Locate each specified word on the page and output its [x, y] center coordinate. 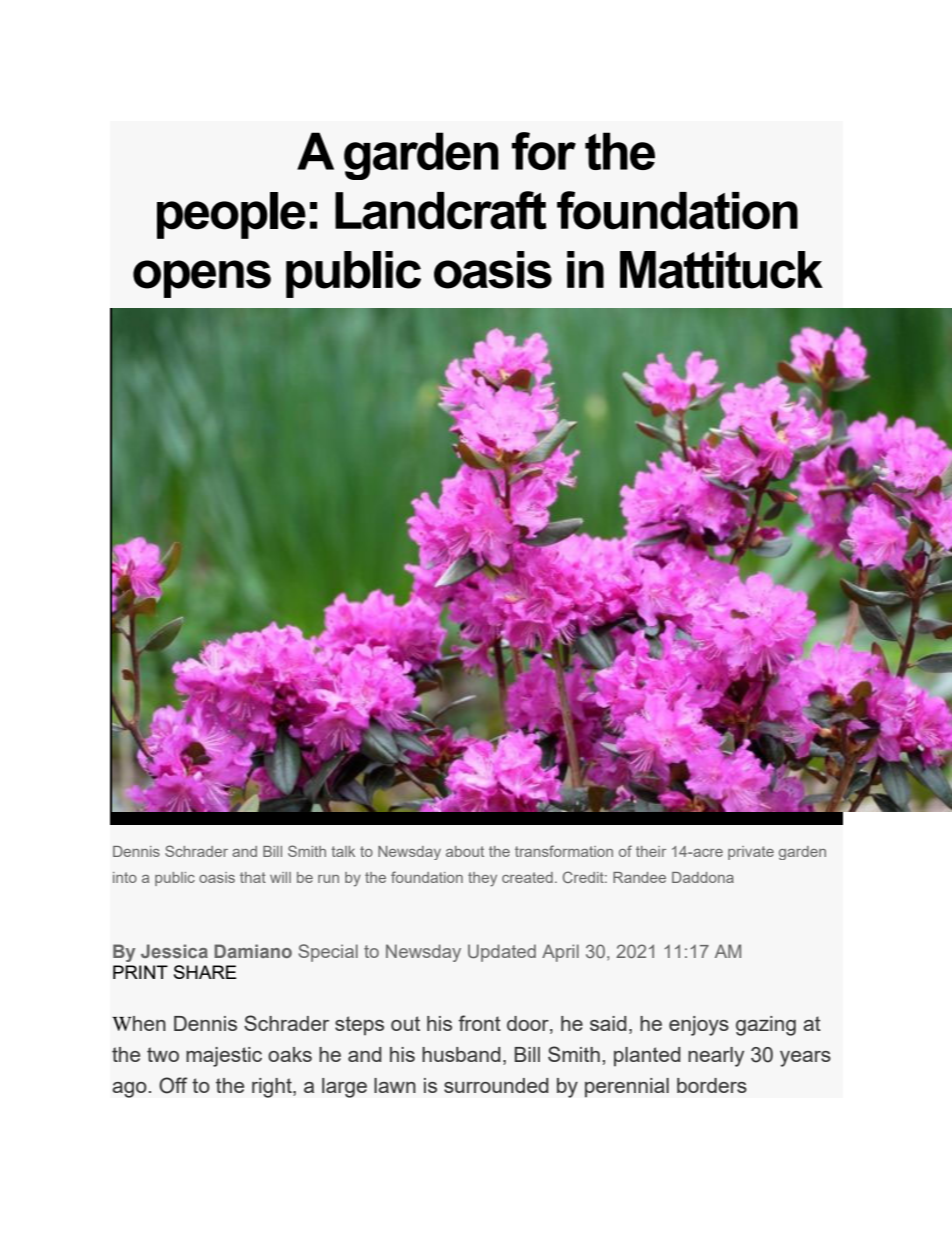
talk [343, 851]
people [231, 215]
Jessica [174, 951]
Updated [502, 953]
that [253, 877]
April [560, 953]
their [651, 851]
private [751, 853]
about [465, 851]
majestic [224, 1057]
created [527, 877]
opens [202, 279]
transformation [564, 851]
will [280, 877]
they [482, 879]
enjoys [699, 1026]
